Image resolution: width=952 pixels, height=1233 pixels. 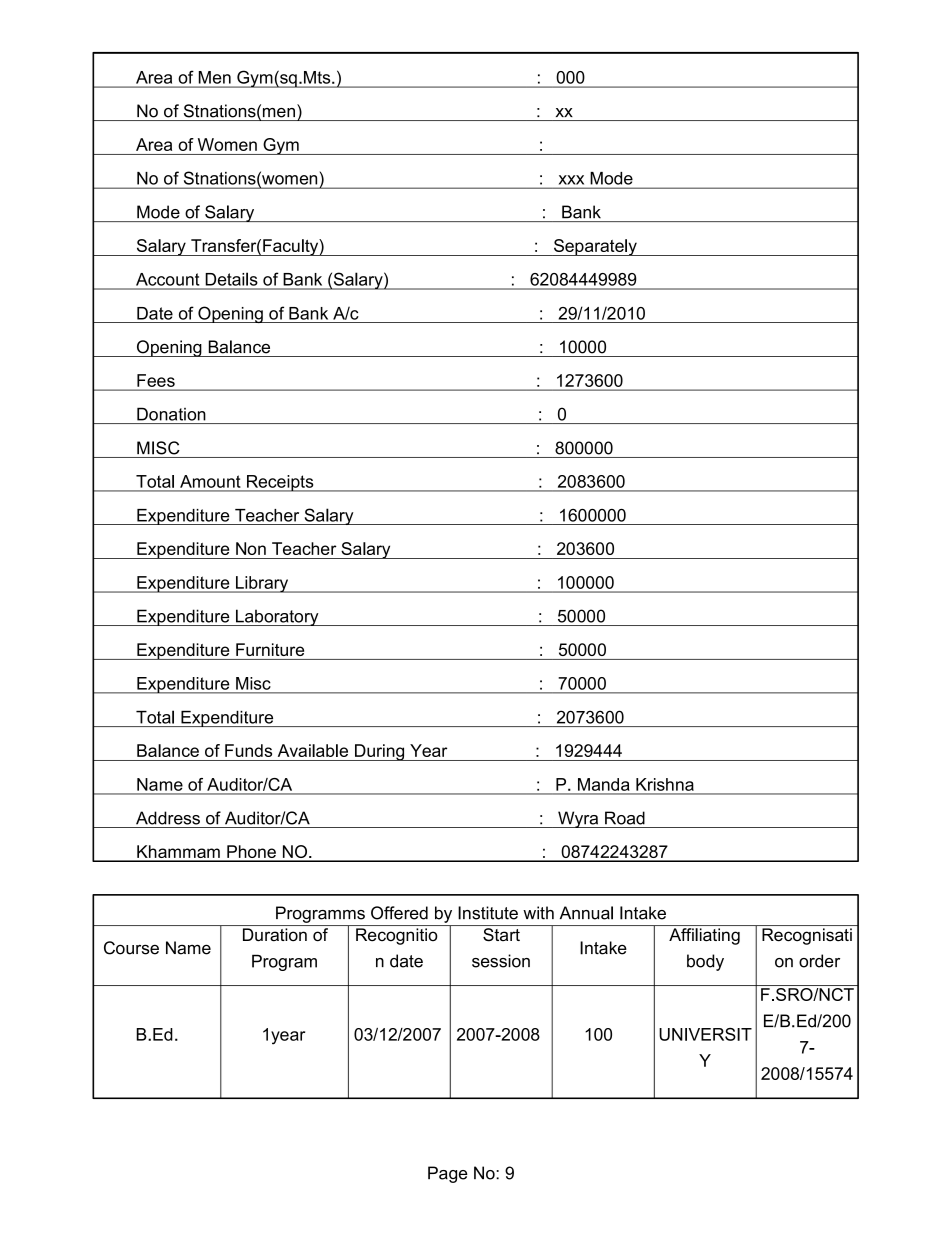 What do you see at coordinates (501, 961) in the document?
I see `session` at bounding box center [501, 961].
